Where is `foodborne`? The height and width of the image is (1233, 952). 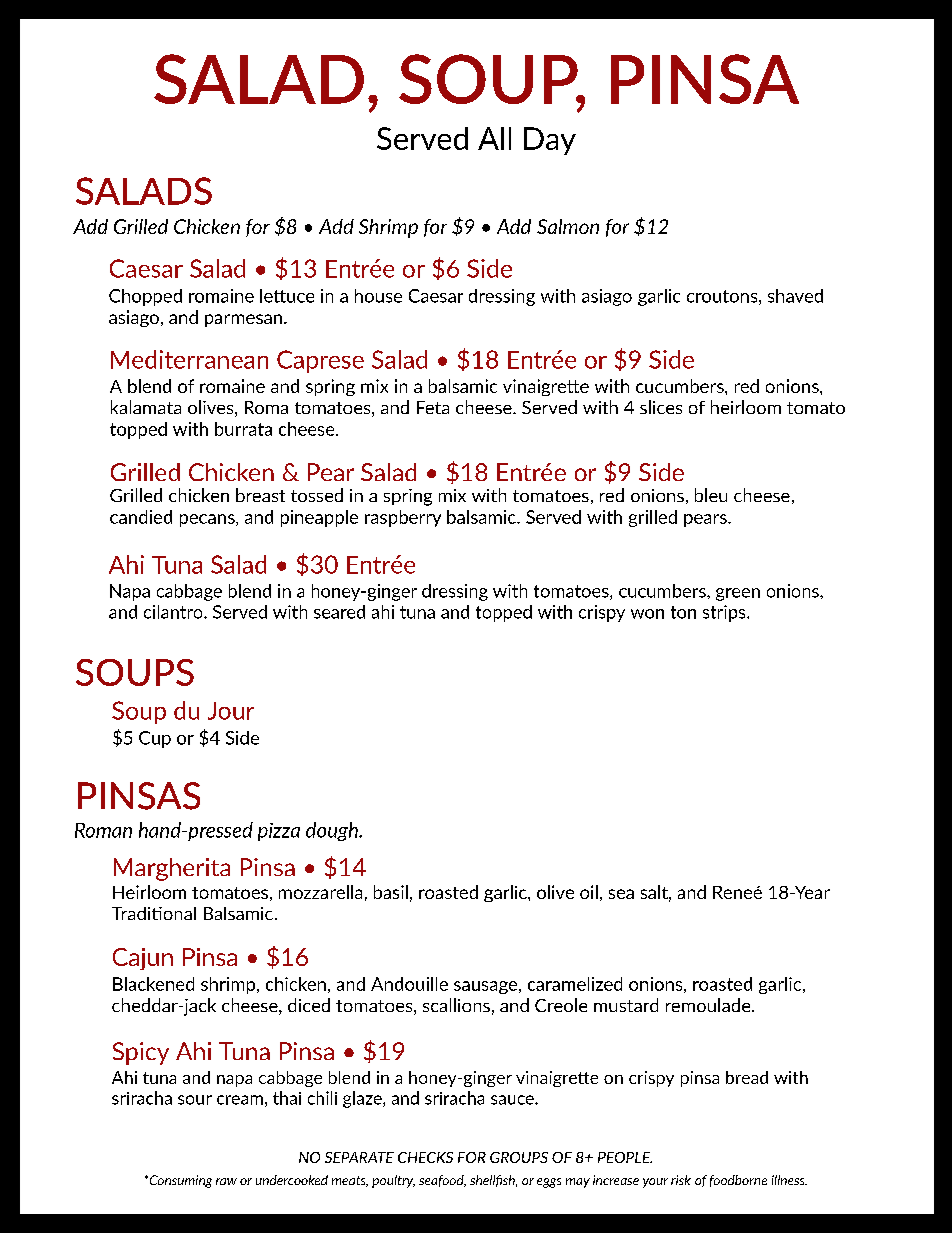
foodborne is located at coordinates (738, 1181).
